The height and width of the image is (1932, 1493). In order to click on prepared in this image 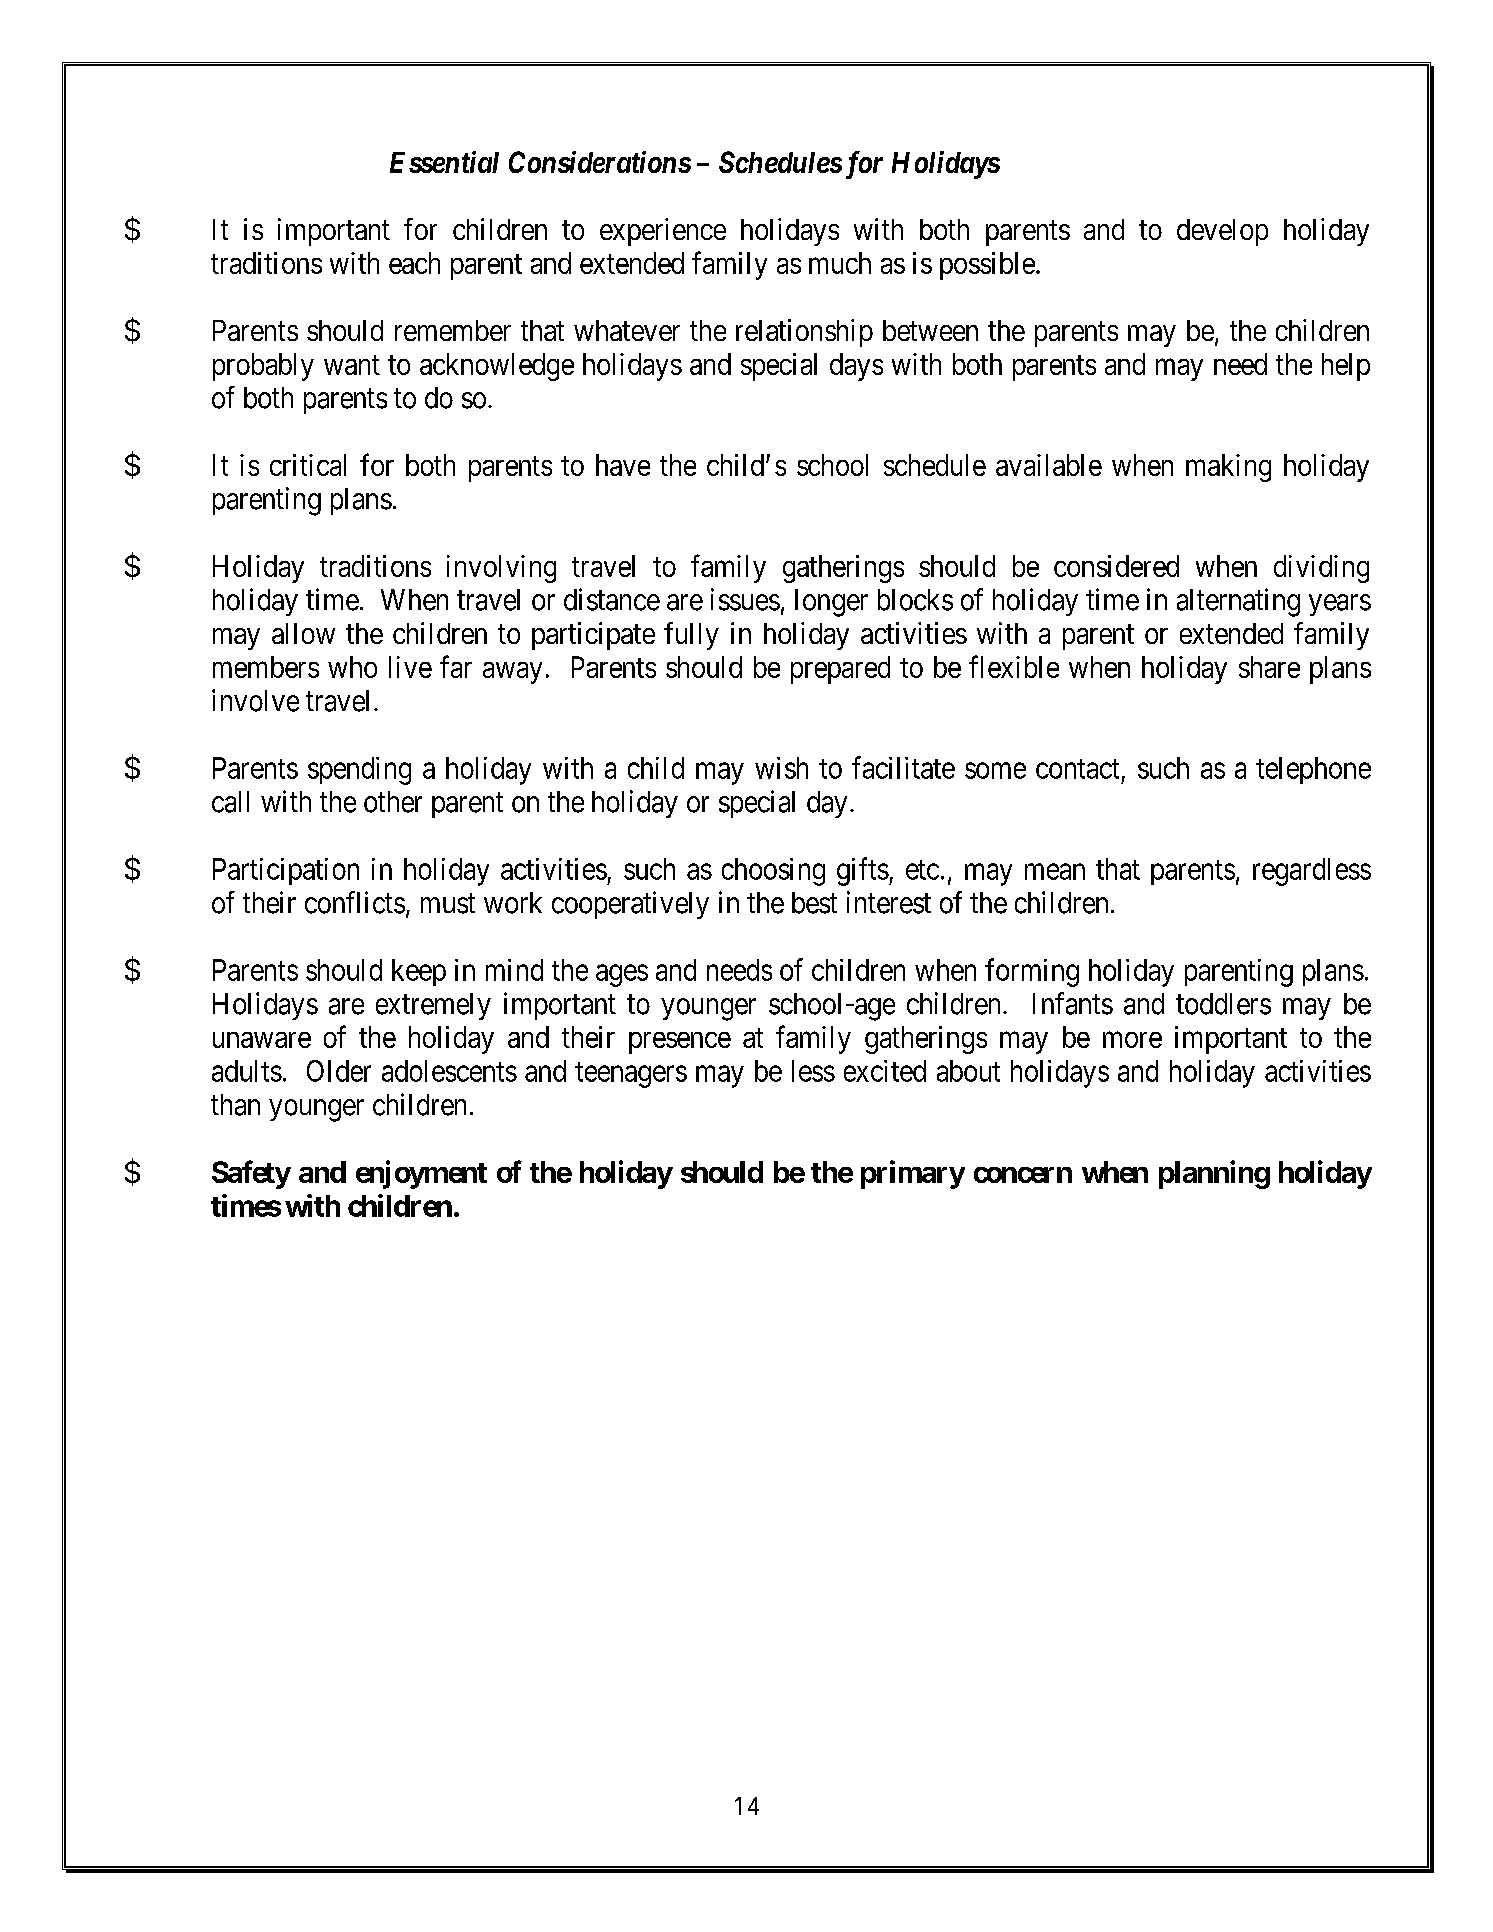, I will do `click(840, 670)`.
